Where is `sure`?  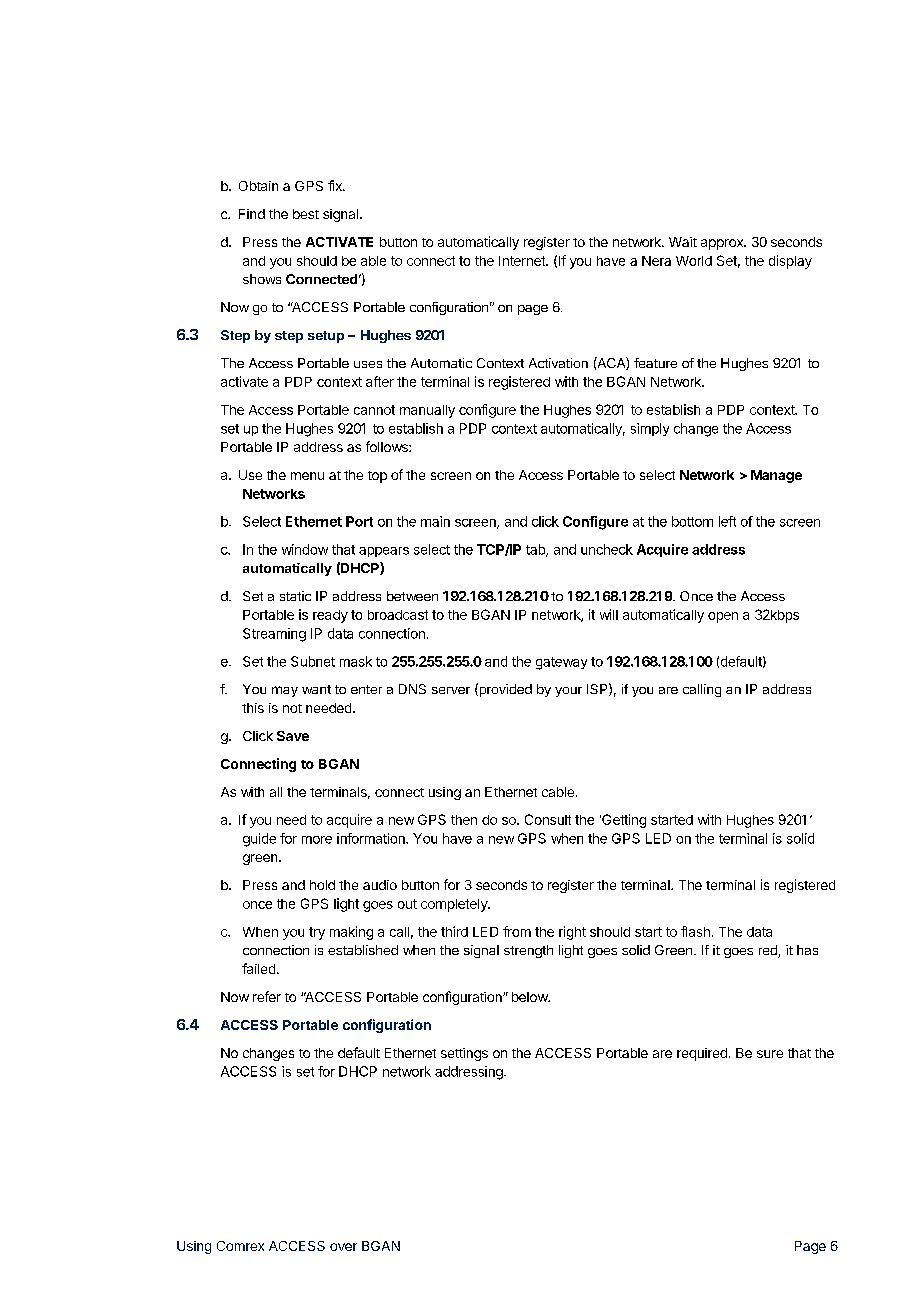 sure is located at coordinates (770, 1054).
